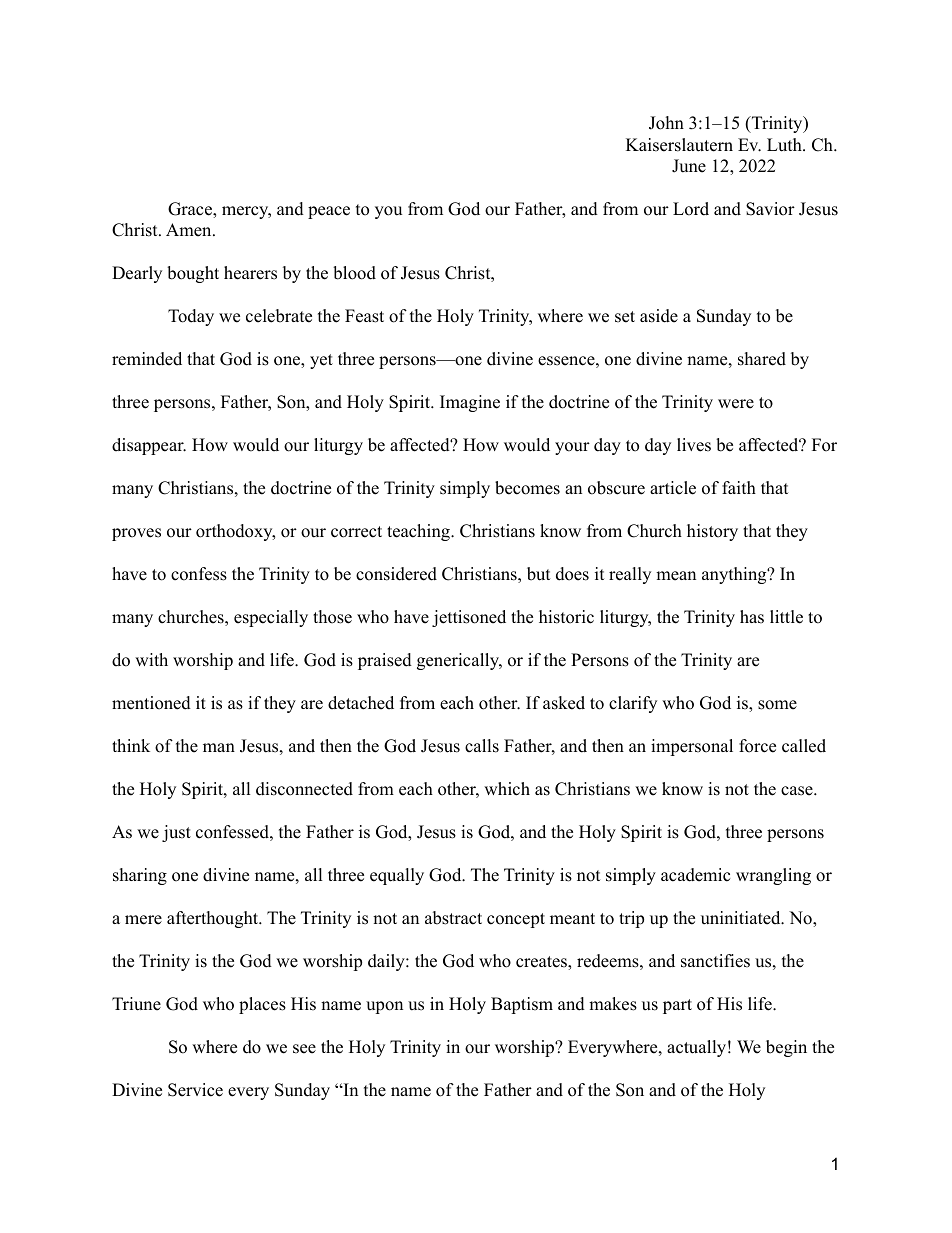  Describe the element at coordinates (482, 746) in the image. I see `calls` at that location.
